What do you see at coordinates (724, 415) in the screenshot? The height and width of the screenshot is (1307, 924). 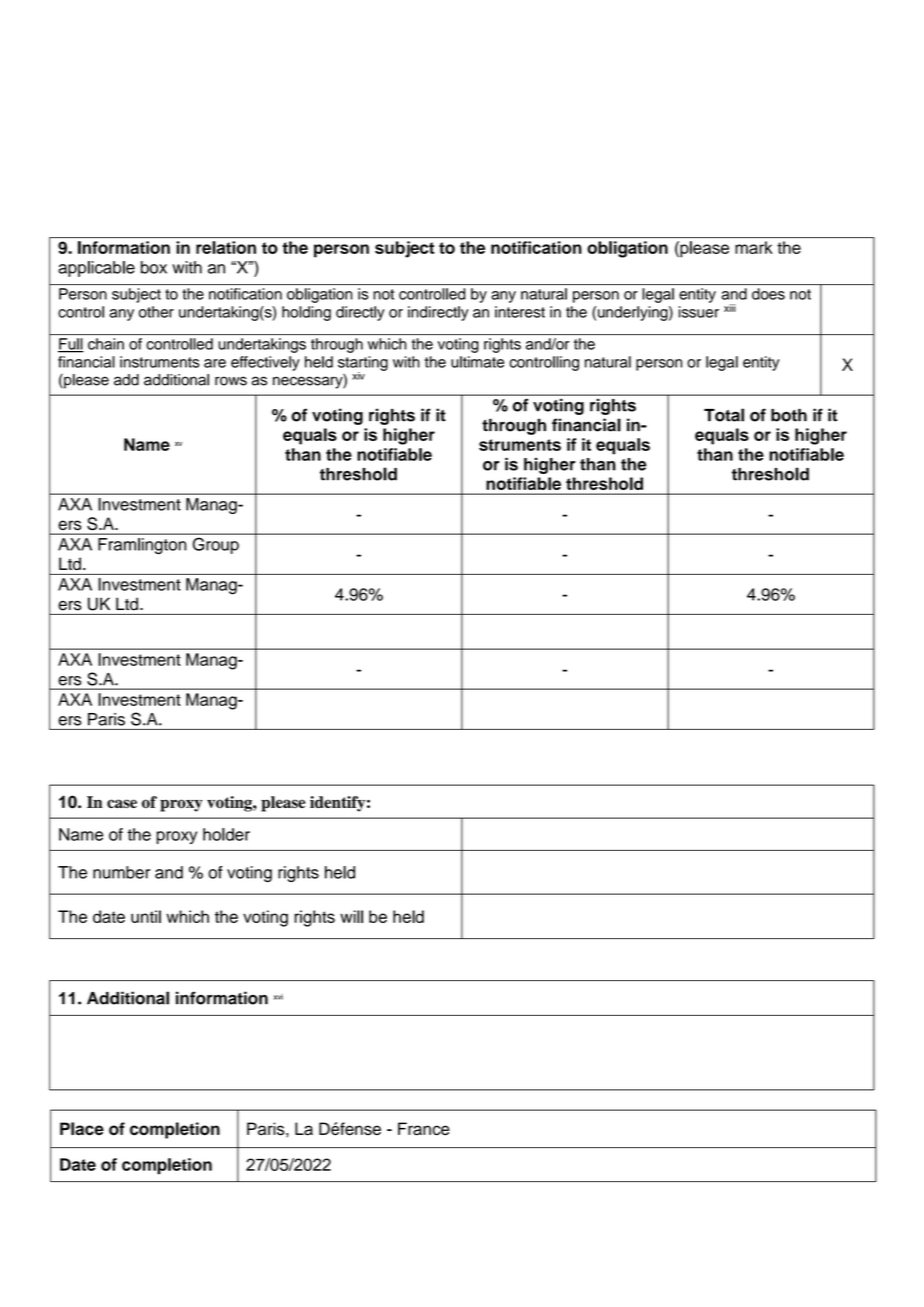 I see `Total` at bounding box center [724, 415].
